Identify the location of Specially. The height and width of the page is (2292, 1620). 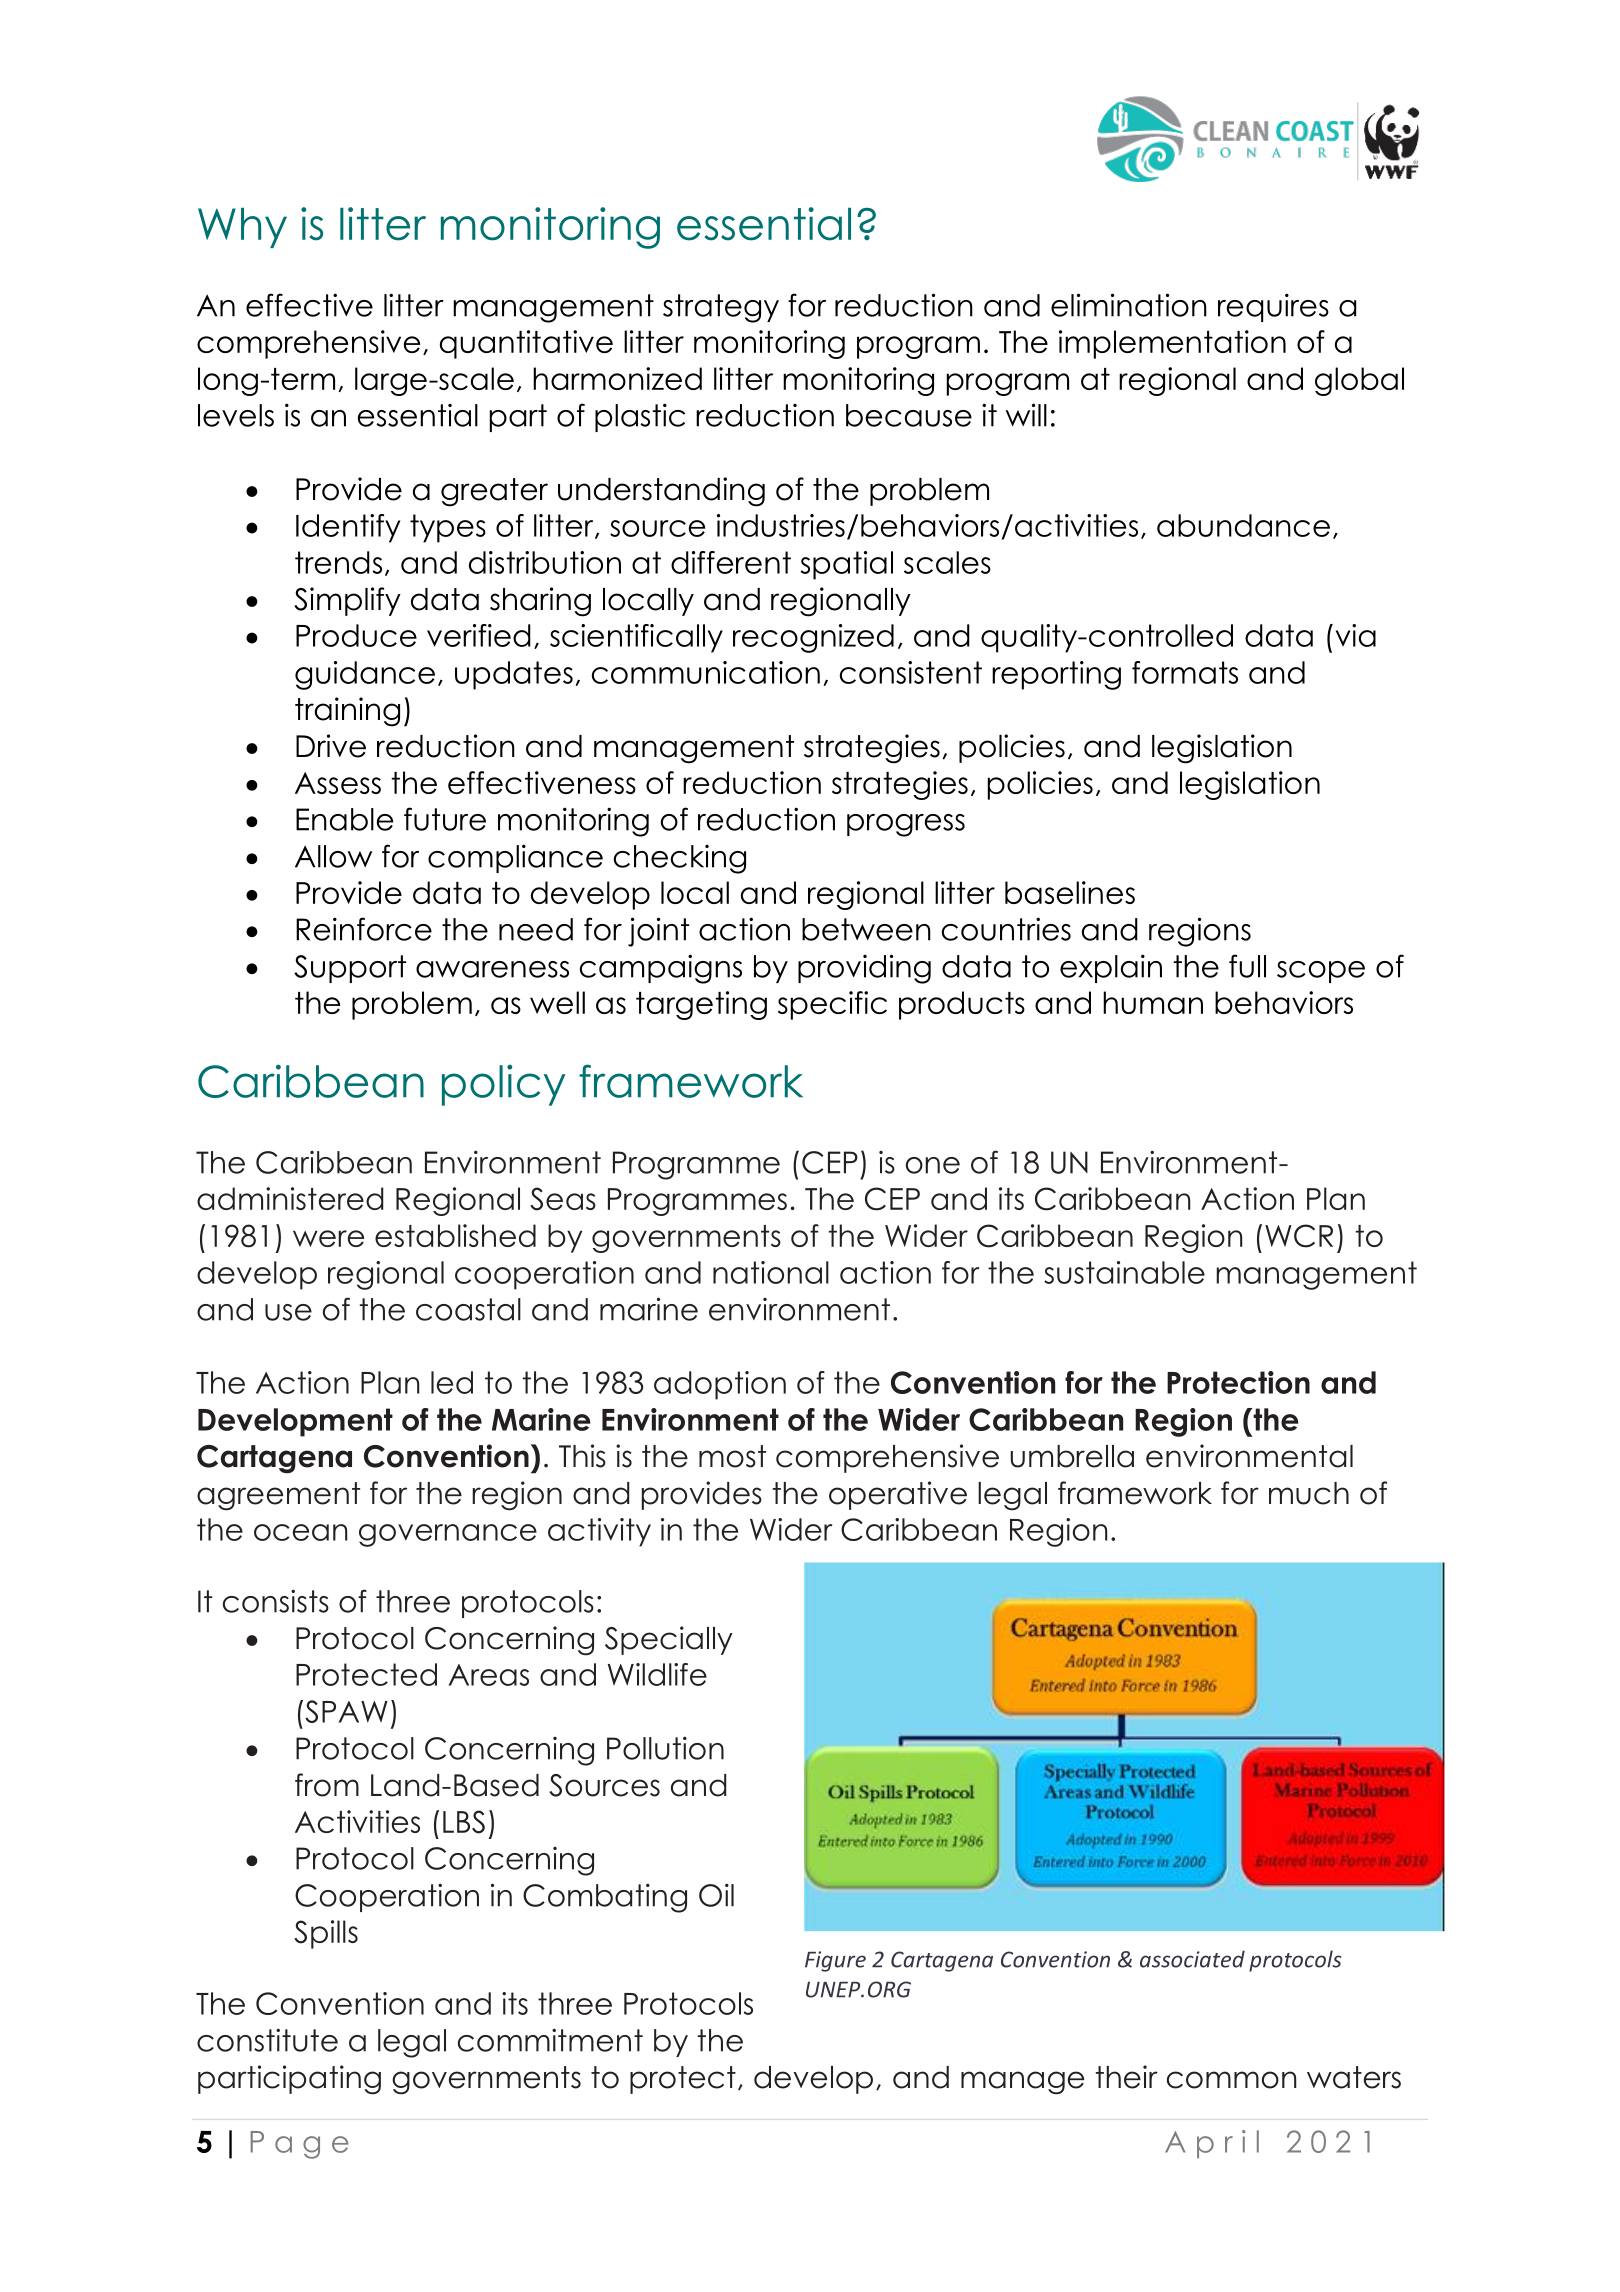
(669, 1640).
